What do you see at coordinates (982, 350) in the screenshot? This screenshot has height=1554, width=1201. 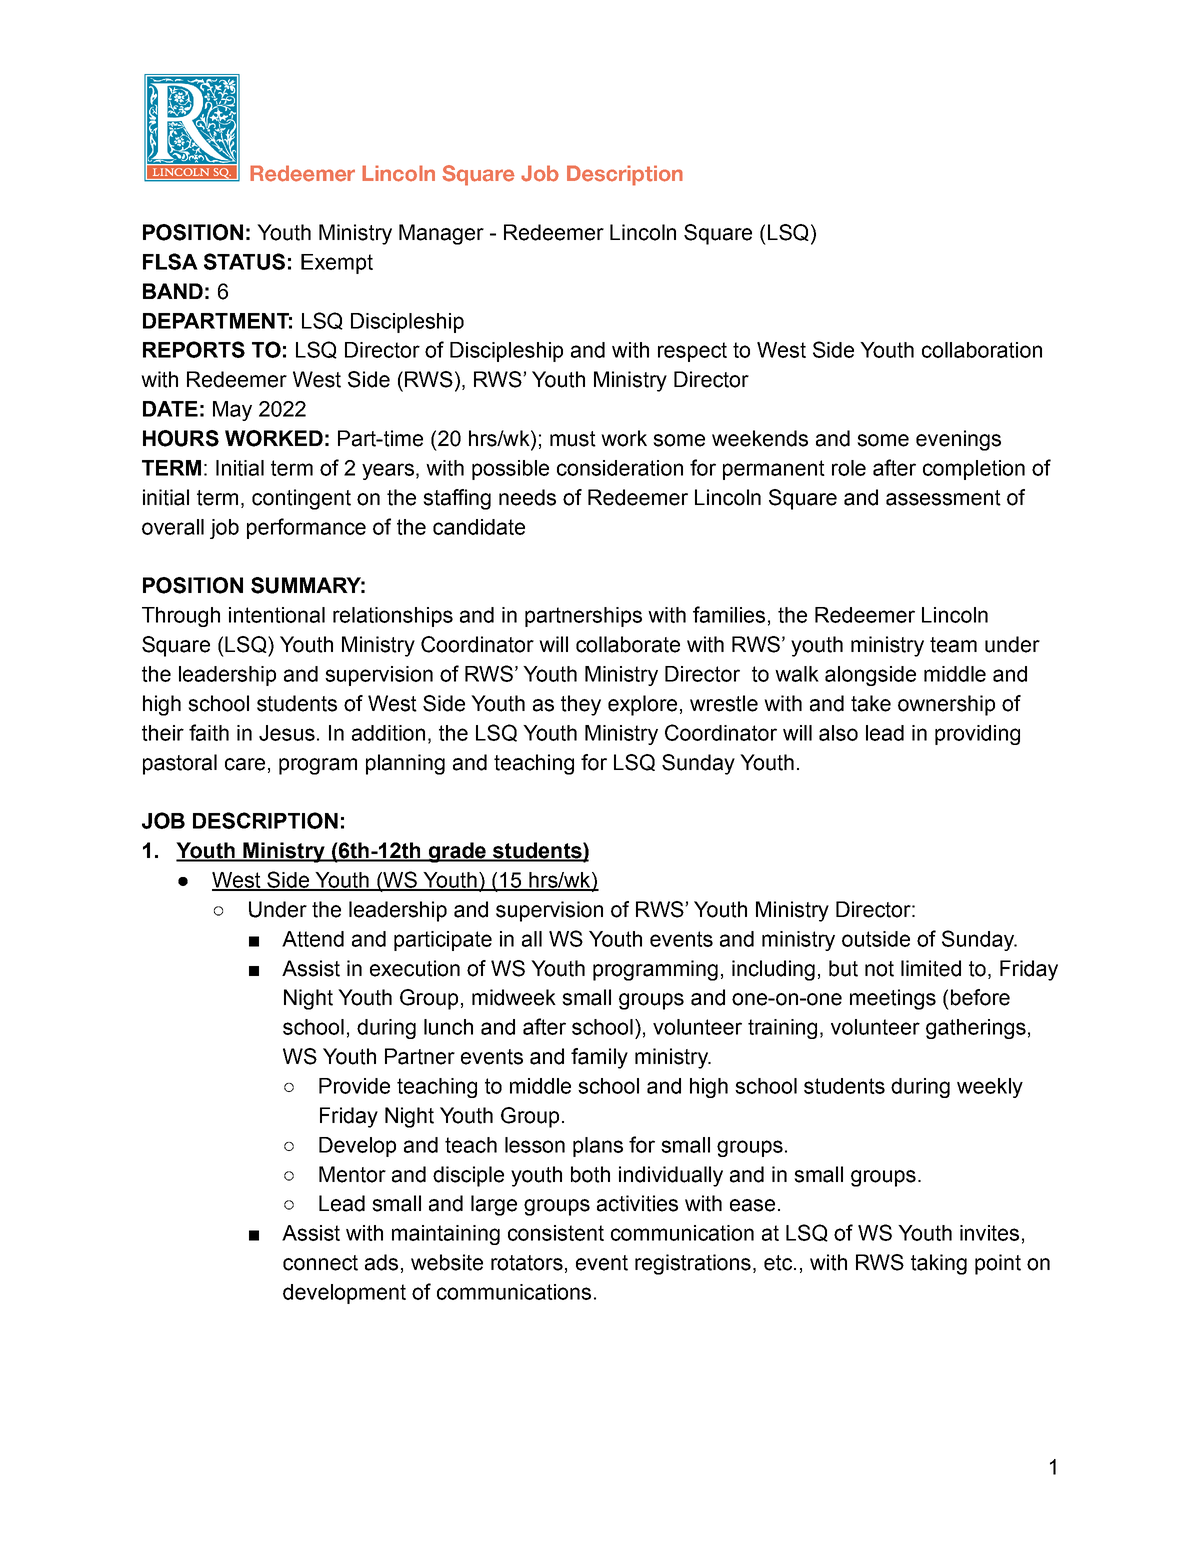 I see `collaboration` at bounding box center [982, 350].
